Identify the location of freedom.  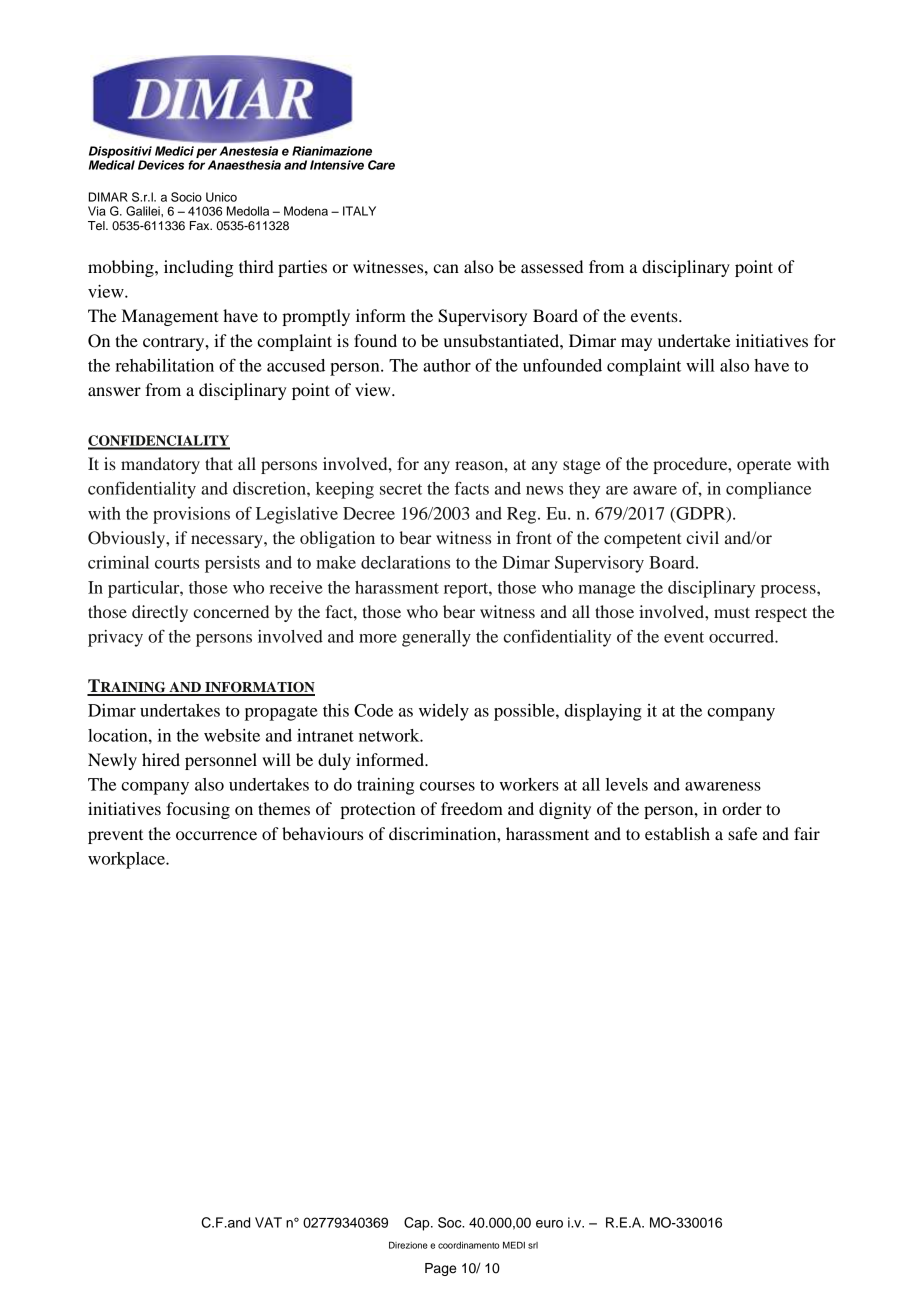
(472, 808).
